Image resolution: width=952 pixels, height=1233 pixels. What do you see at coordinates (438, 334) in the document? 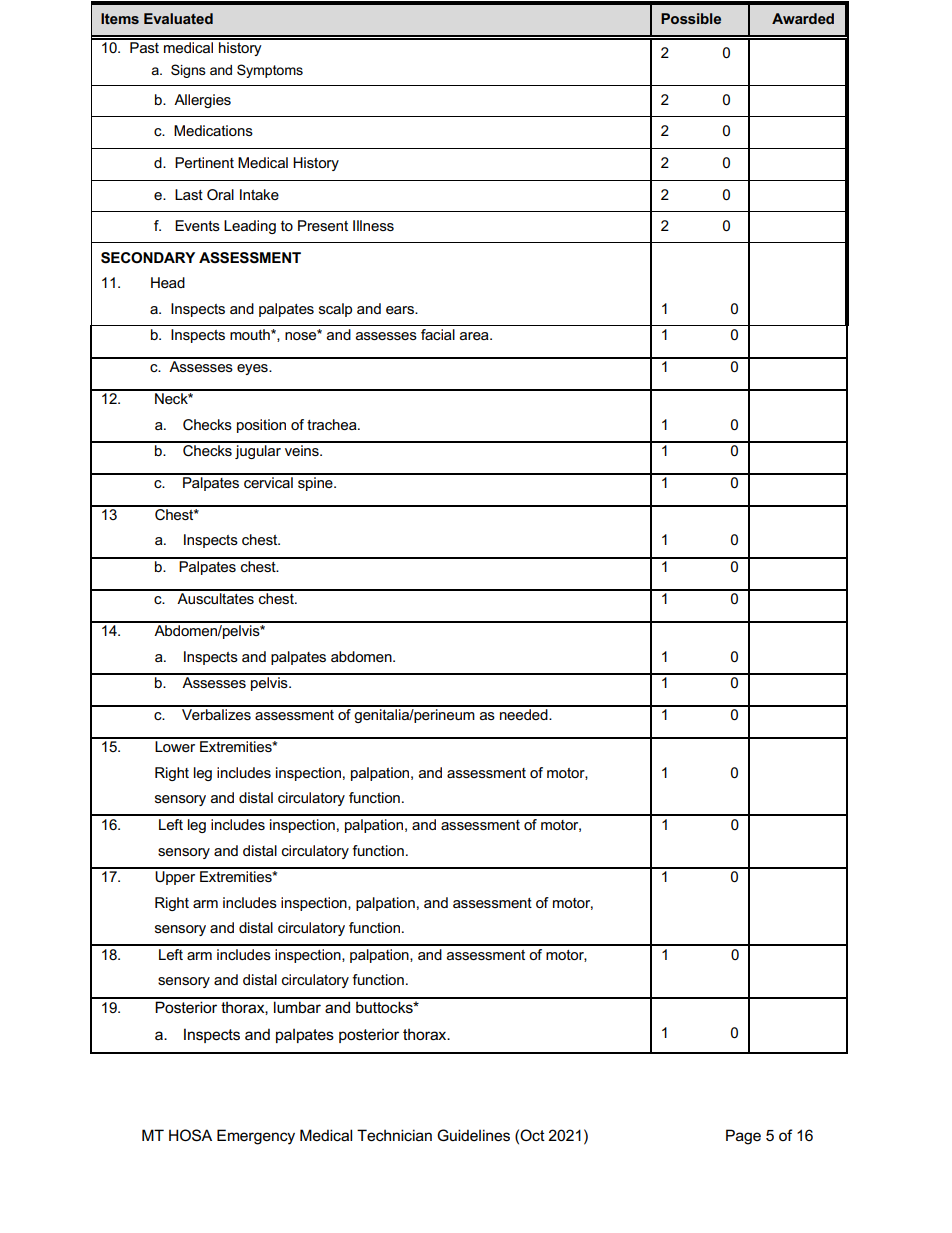
I see `facial` at bounding box center [438, 334].
